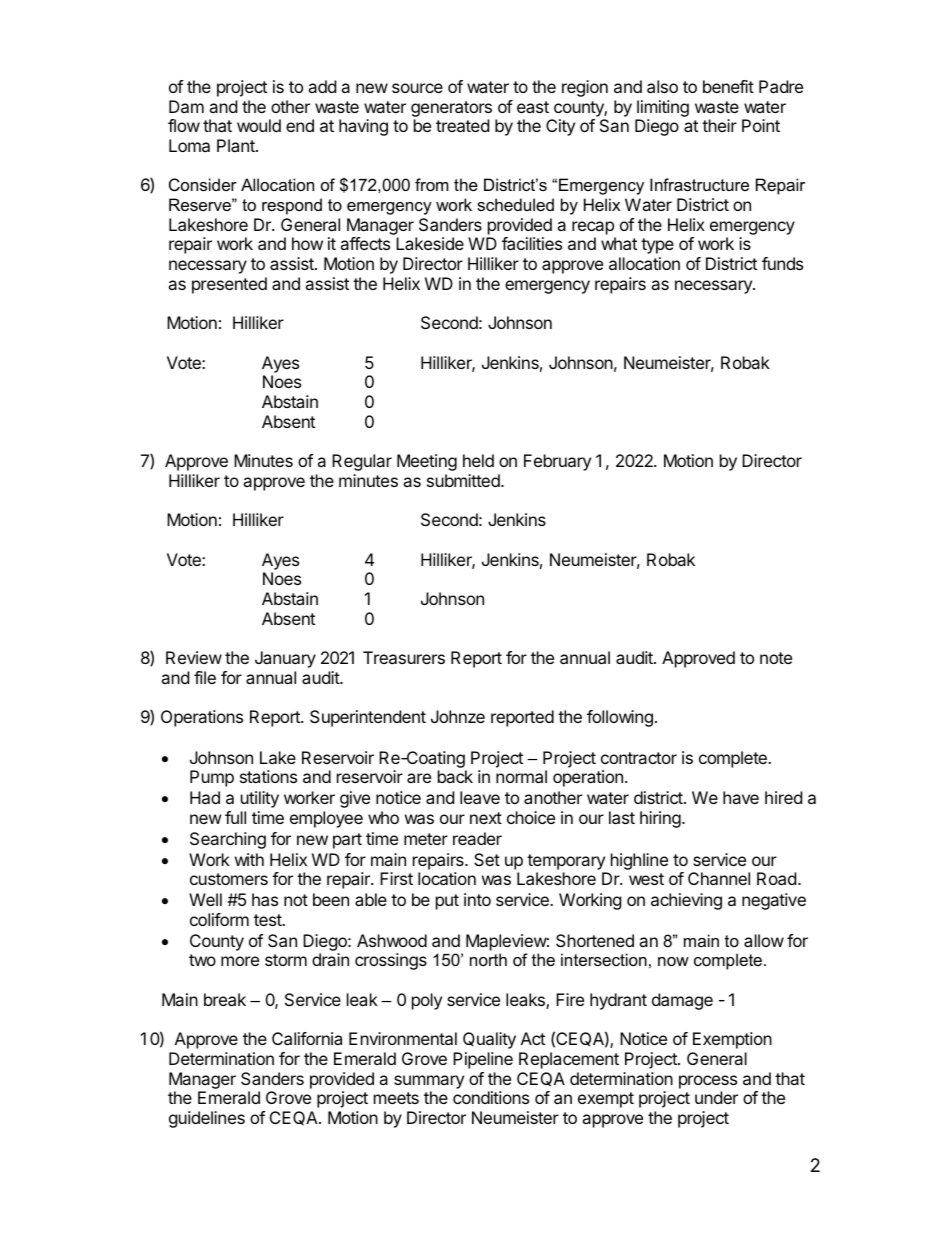  Describe the element at coordinates (719, 878) in the screenshot. I see `Channel` at that location.
